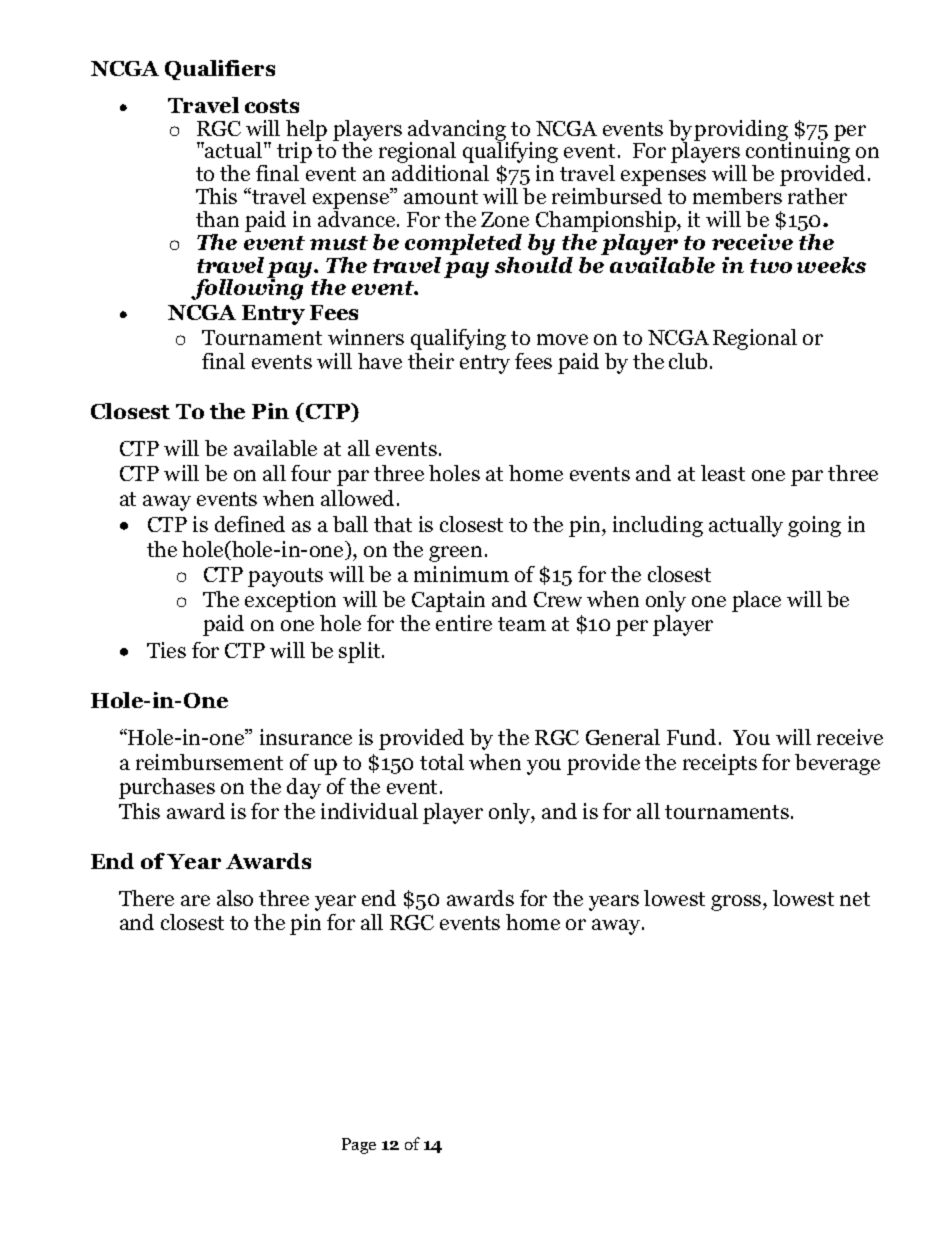 The height and width of the screenshot is (1233, 952). I want to click on green, so click(455, 554).
